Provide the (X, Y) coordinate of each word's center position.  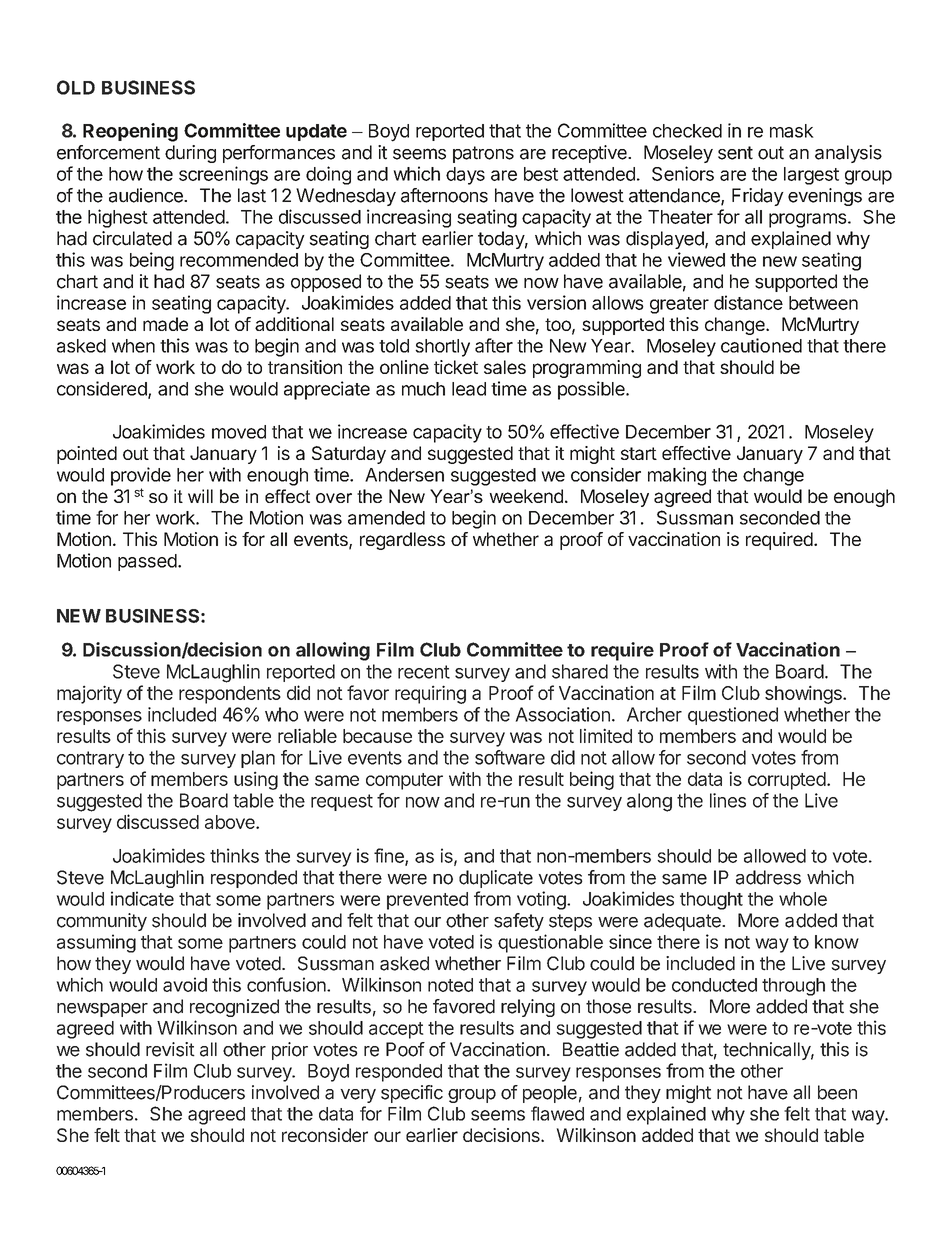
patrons (483, 154)
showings (804, 694)
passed (147, 562)
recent (424, 672)
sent (735, 153)
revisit (170, 1049)
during (190, 154)
